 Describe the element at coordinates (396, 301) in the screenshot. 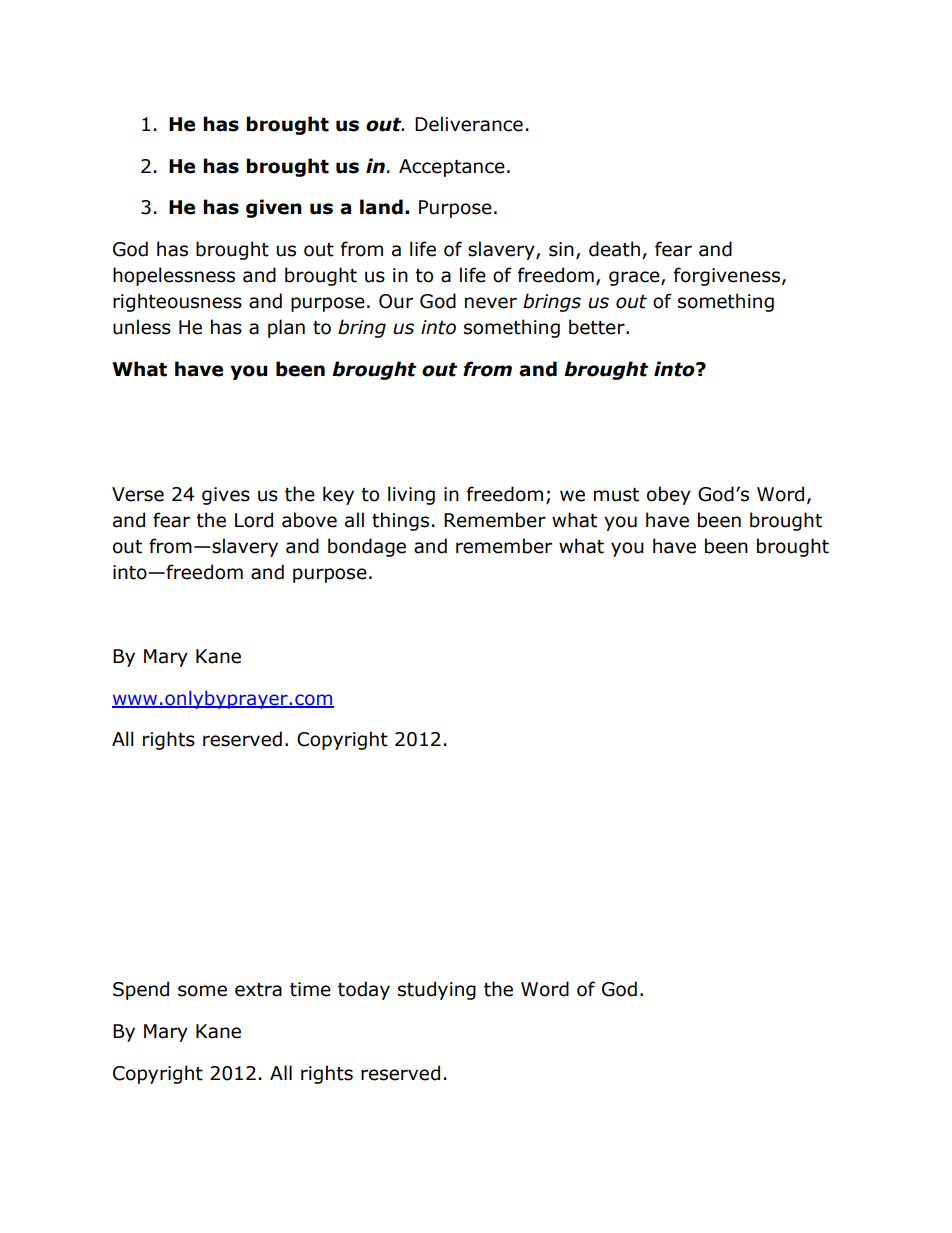

I see `Our` at that location.
